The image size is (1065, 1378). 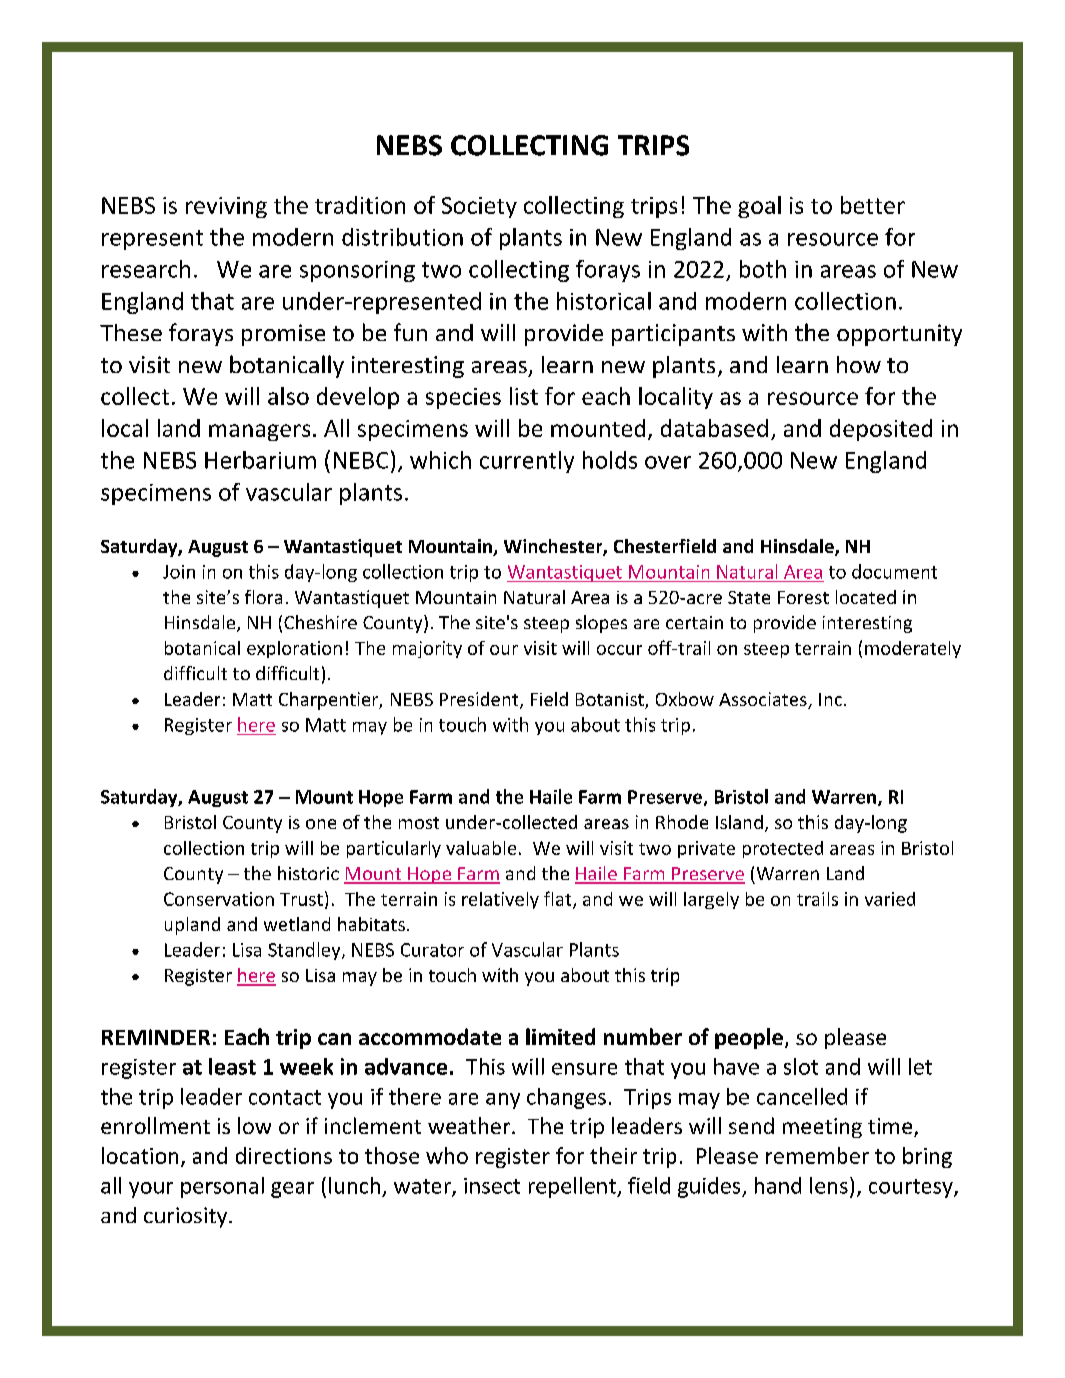 I want to click on reviving, so click(x=226, y=207).
